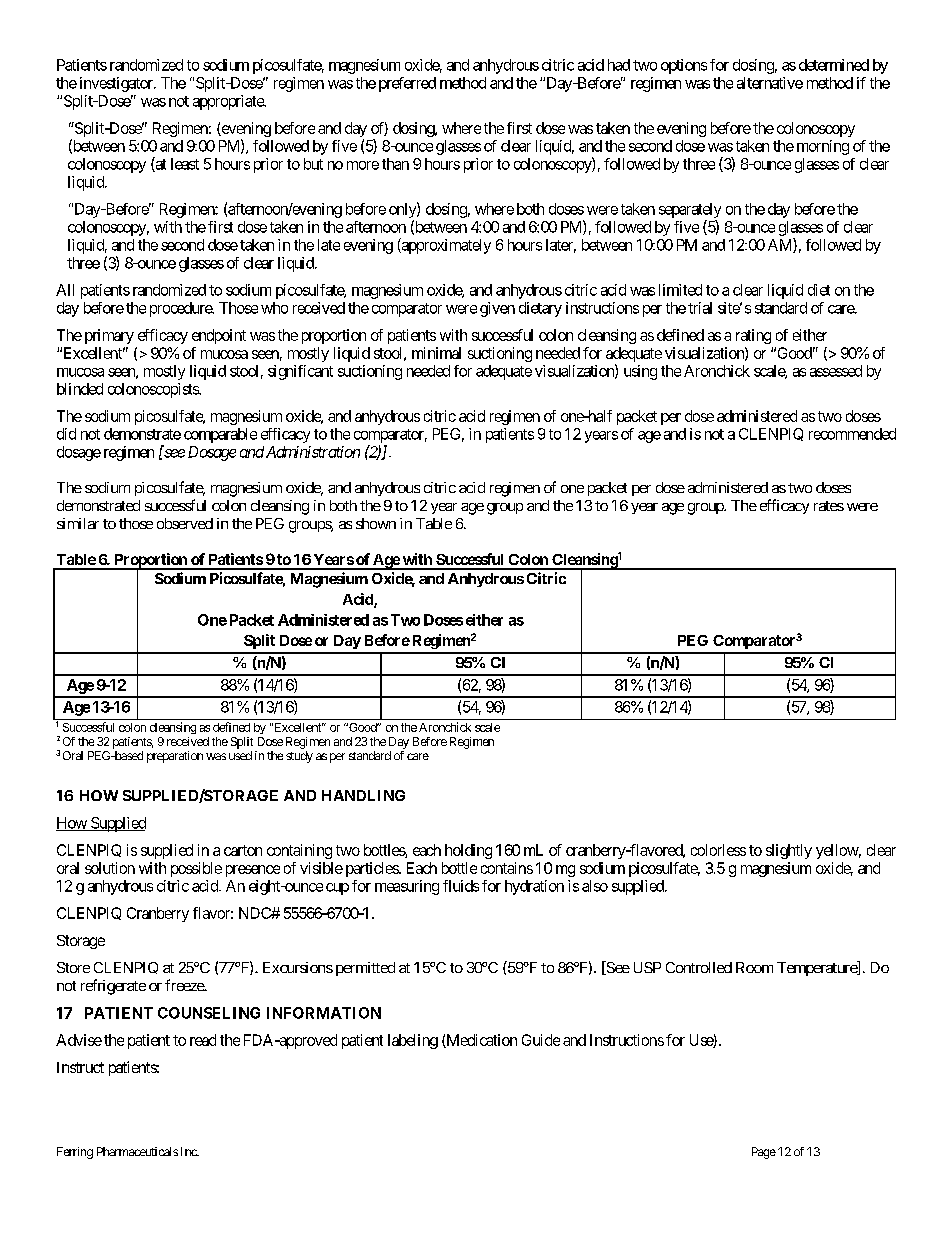  I want to click on labeling, so click(413, 1041).
